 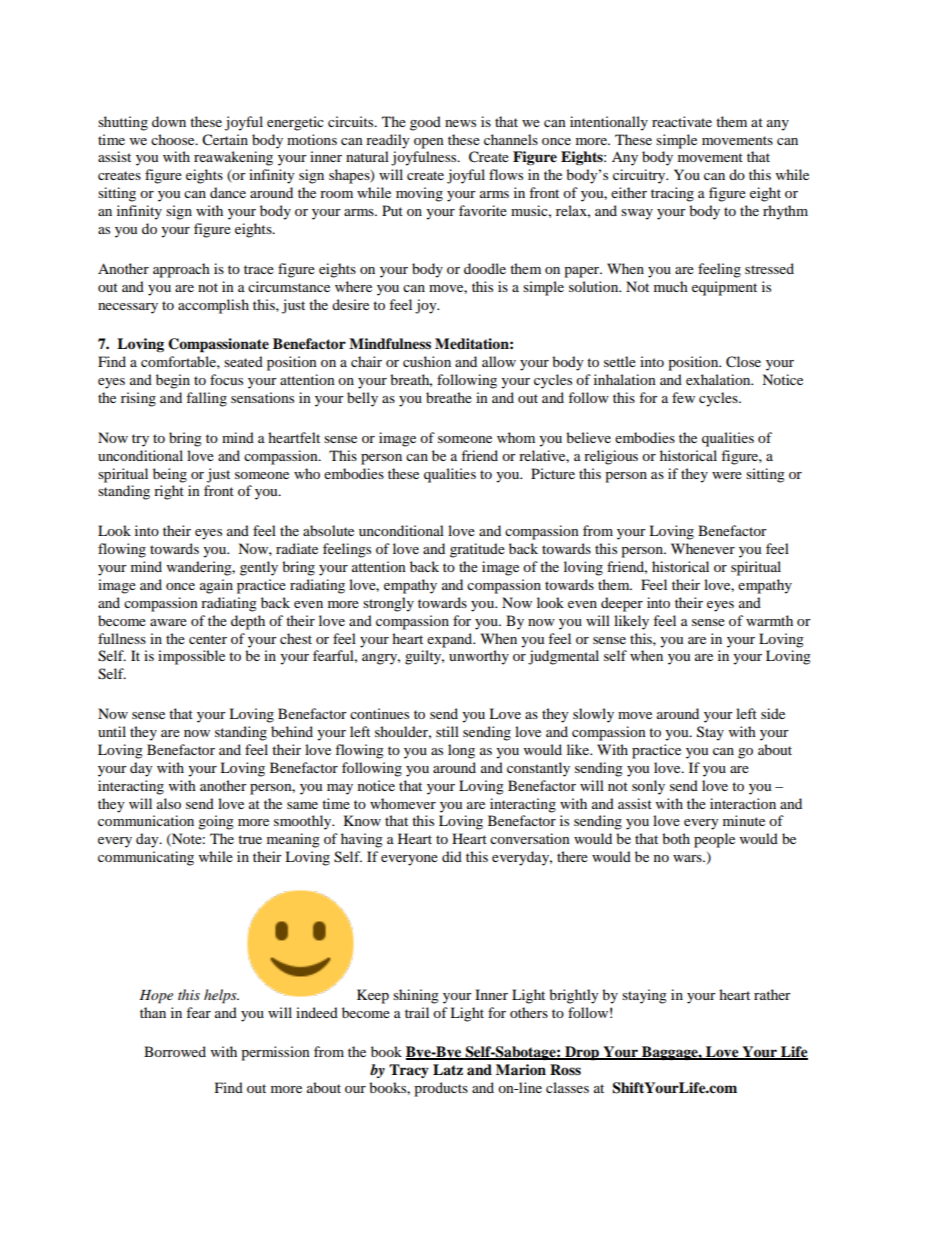 I want to click on choose, so click(x=174, y=139).
